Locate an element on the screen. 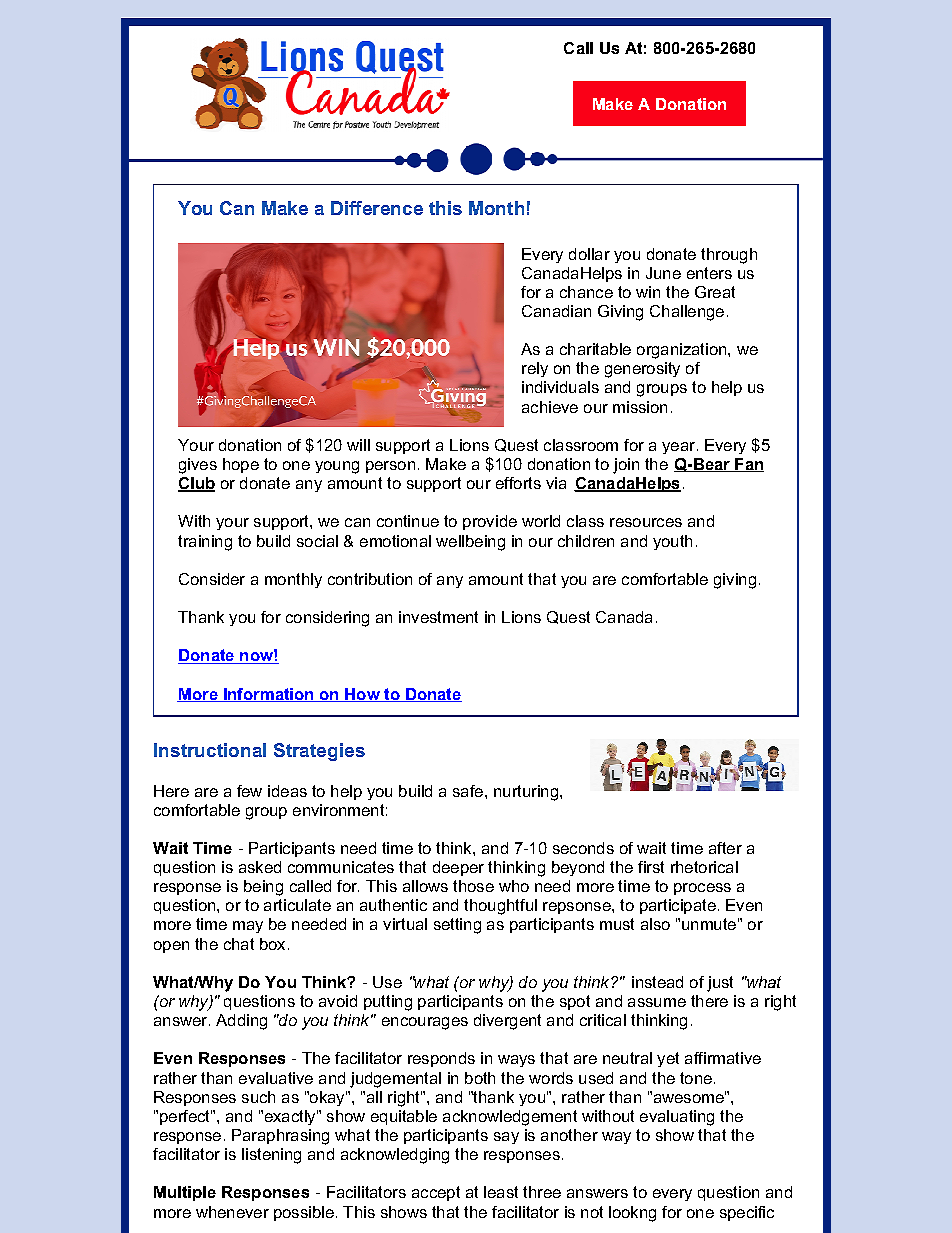  rhetorical is located at coordinates (704, 867).
